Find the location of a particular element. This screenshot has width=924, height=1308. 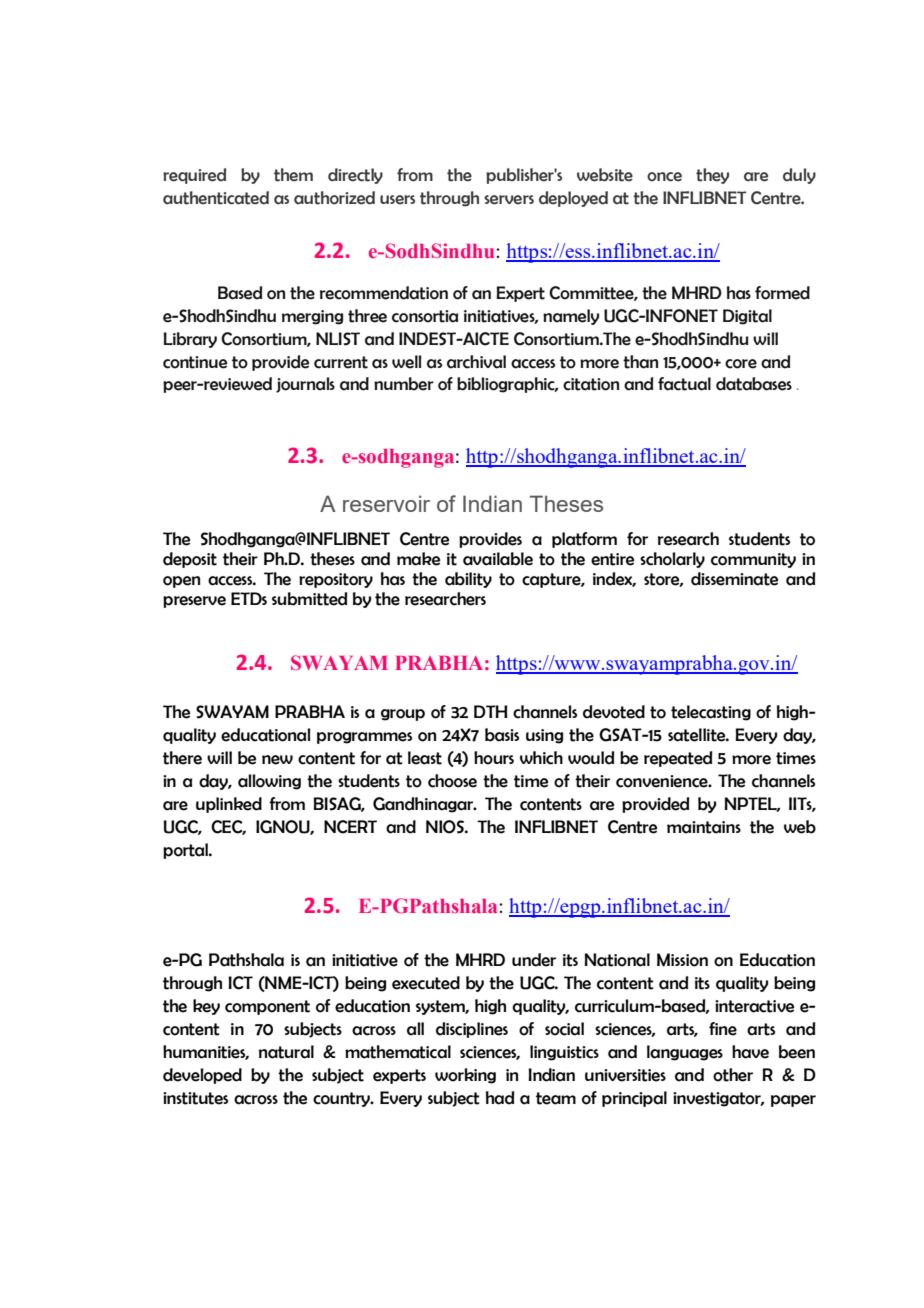

allowing is located at coordinates (269, 782).
